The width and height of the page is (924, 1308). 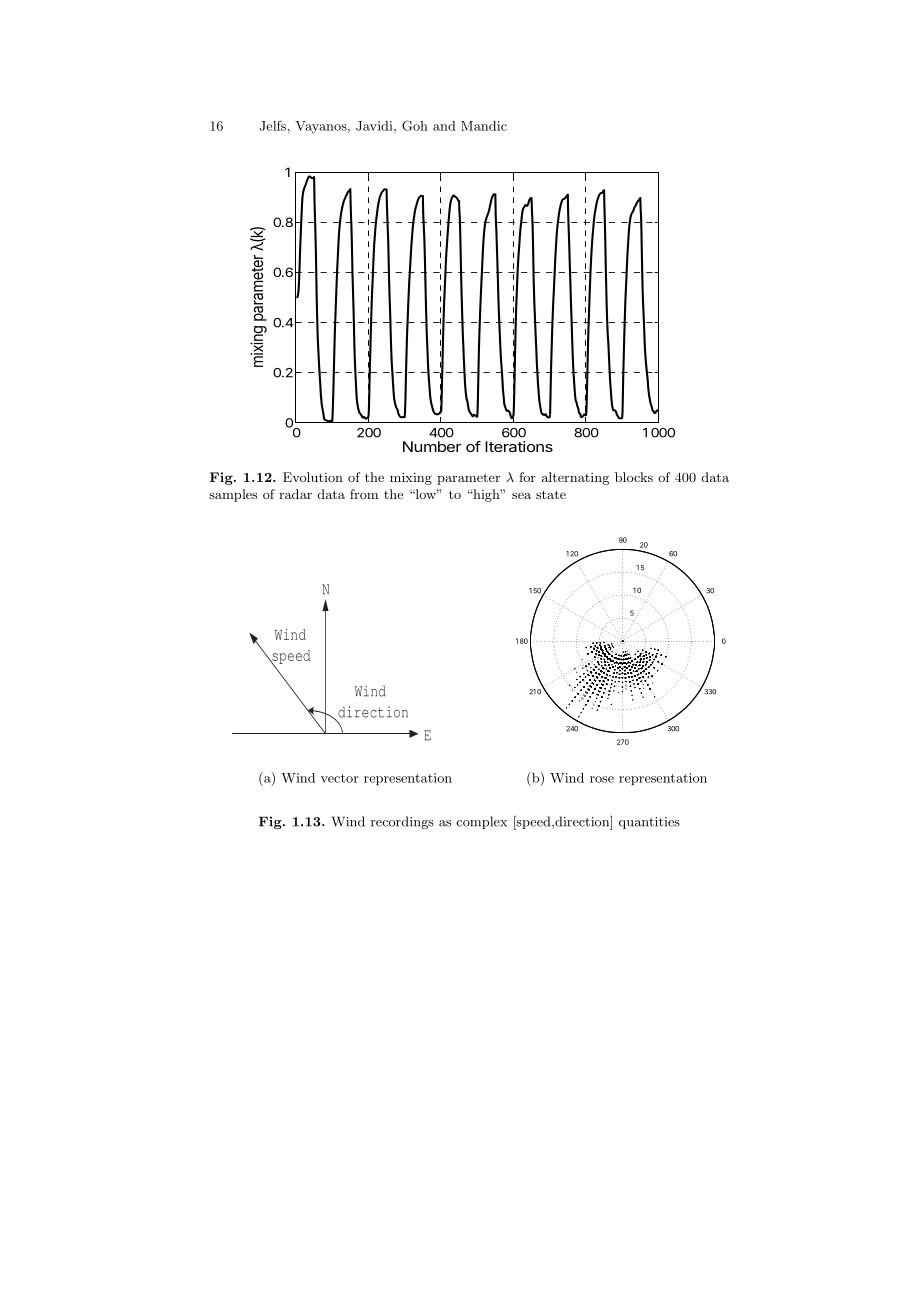 I want to click on vector, so click(x=340, y=778).
